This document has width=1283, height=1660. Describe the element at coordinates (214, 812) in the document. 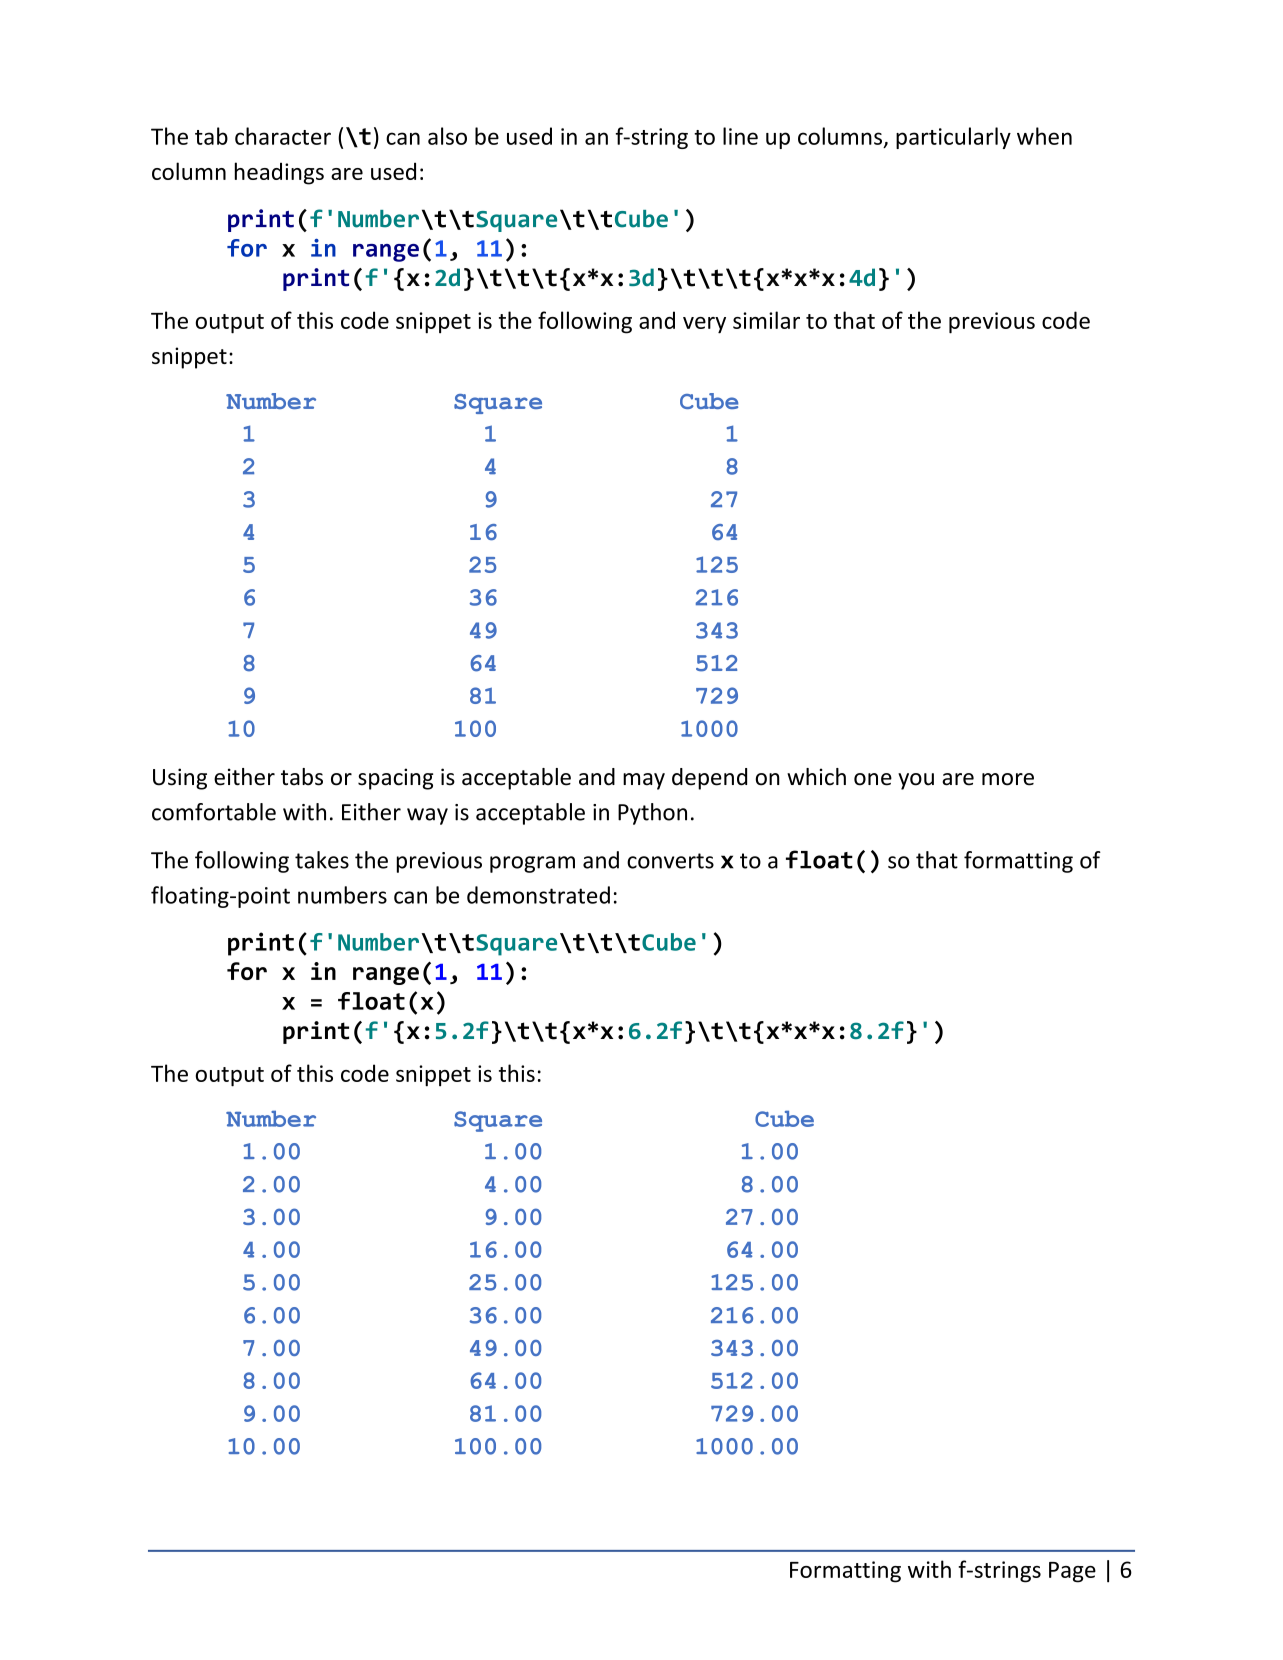

I see `comfortable` at that location.
